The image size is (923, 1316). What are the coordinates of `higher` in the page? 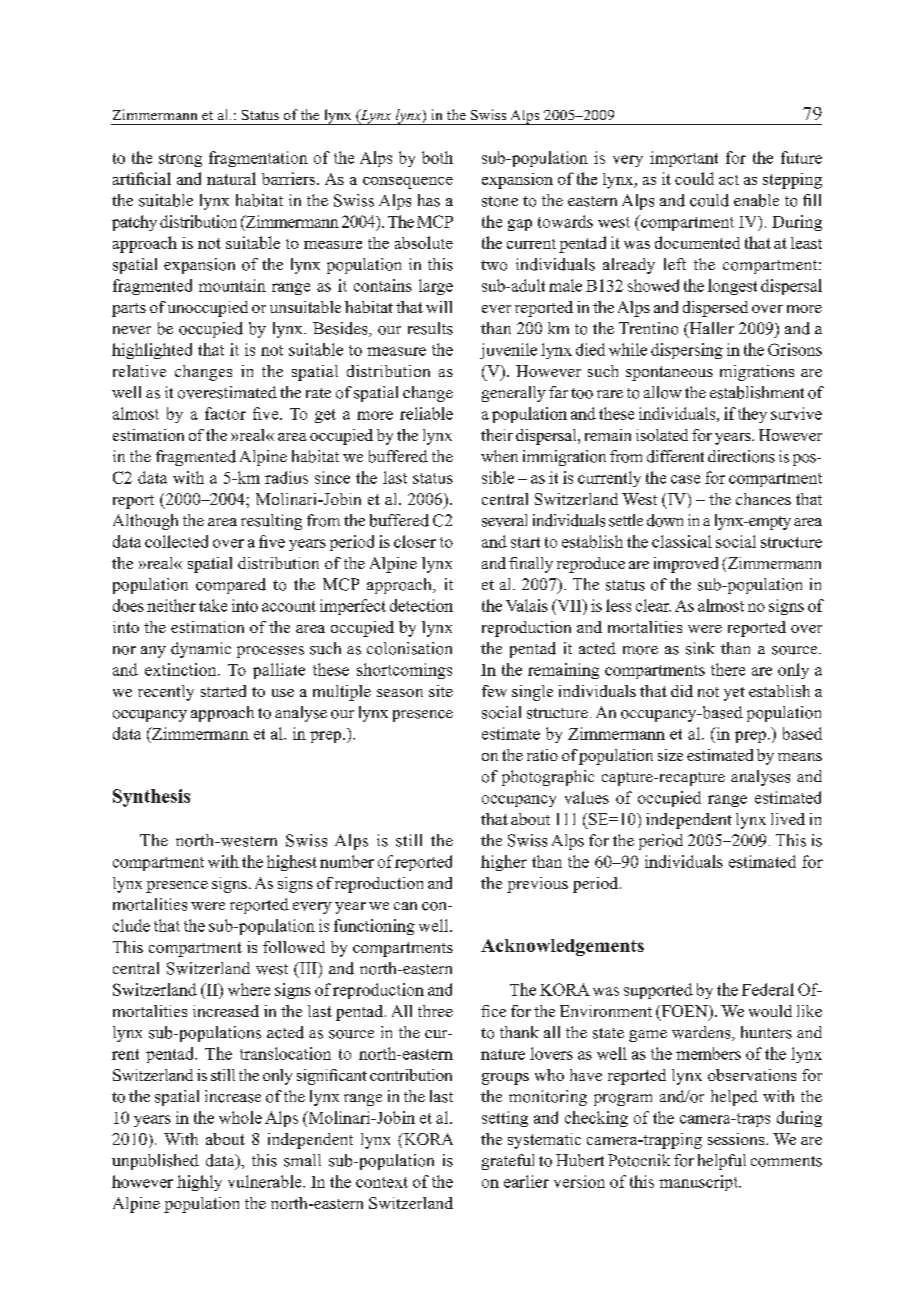 It's located at (504, 863).
